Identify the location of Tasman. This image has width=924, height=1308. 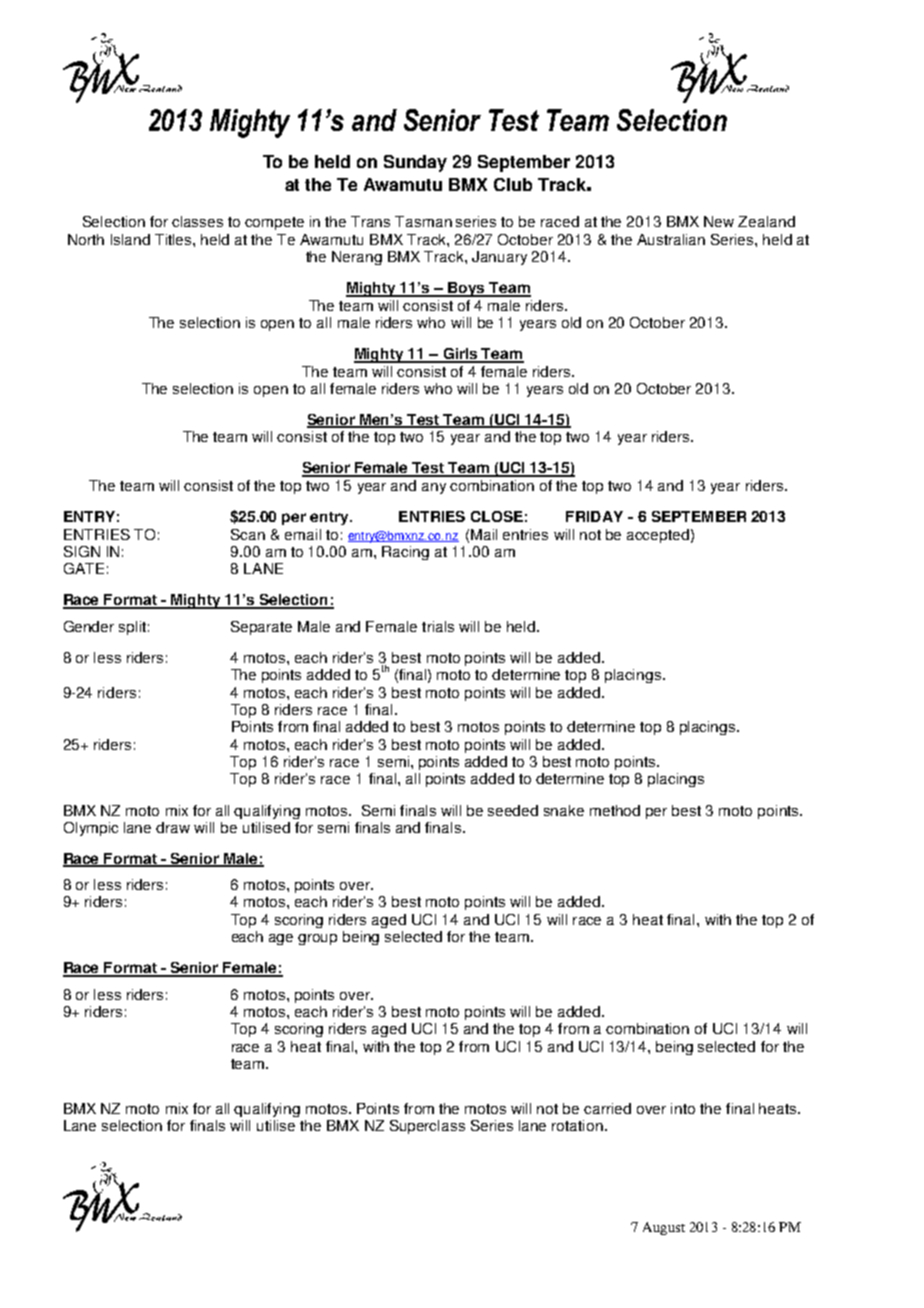
(423, 221).
